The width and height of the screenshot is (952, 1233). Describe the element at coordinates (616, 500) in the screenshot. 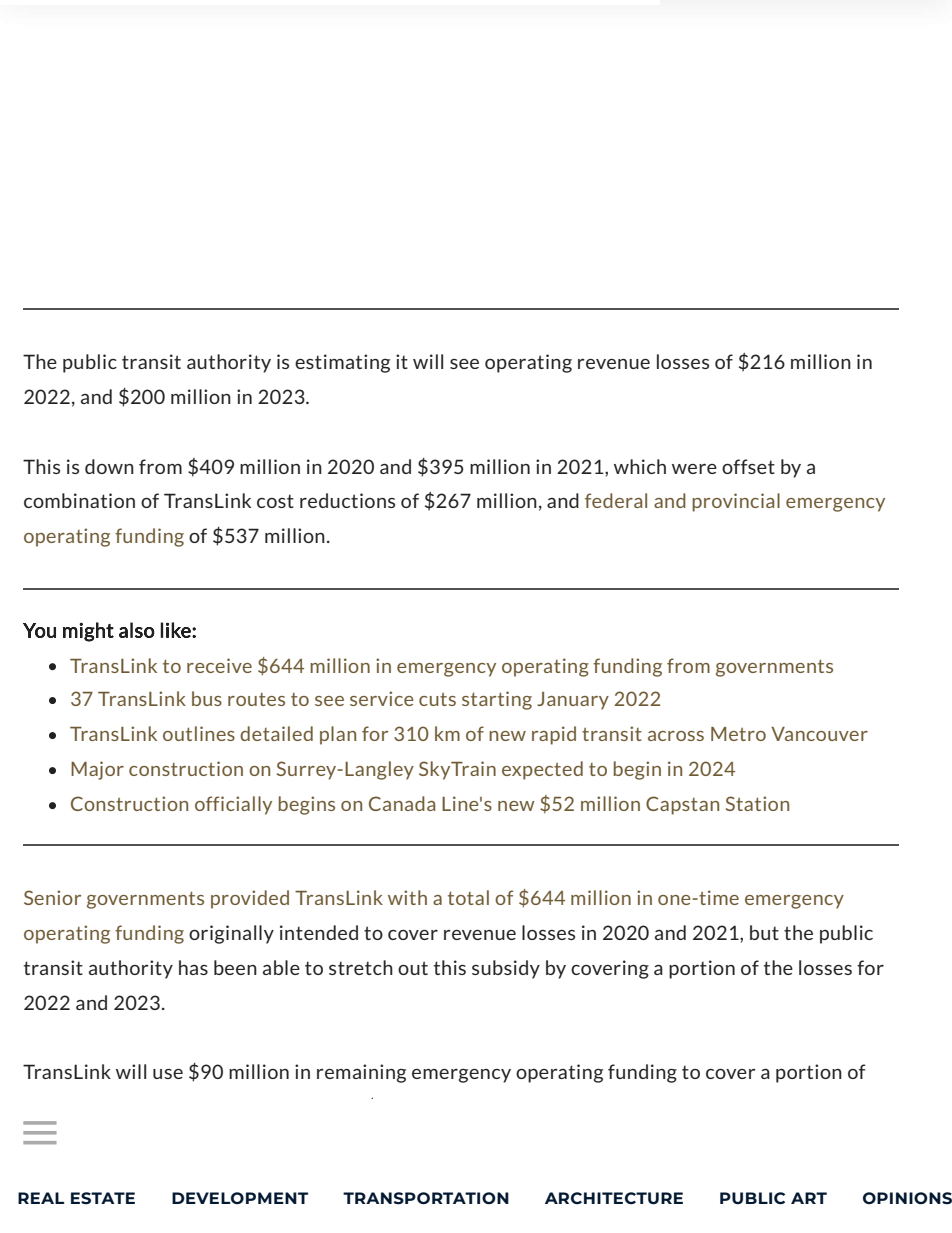

I see `federal` at that location.
